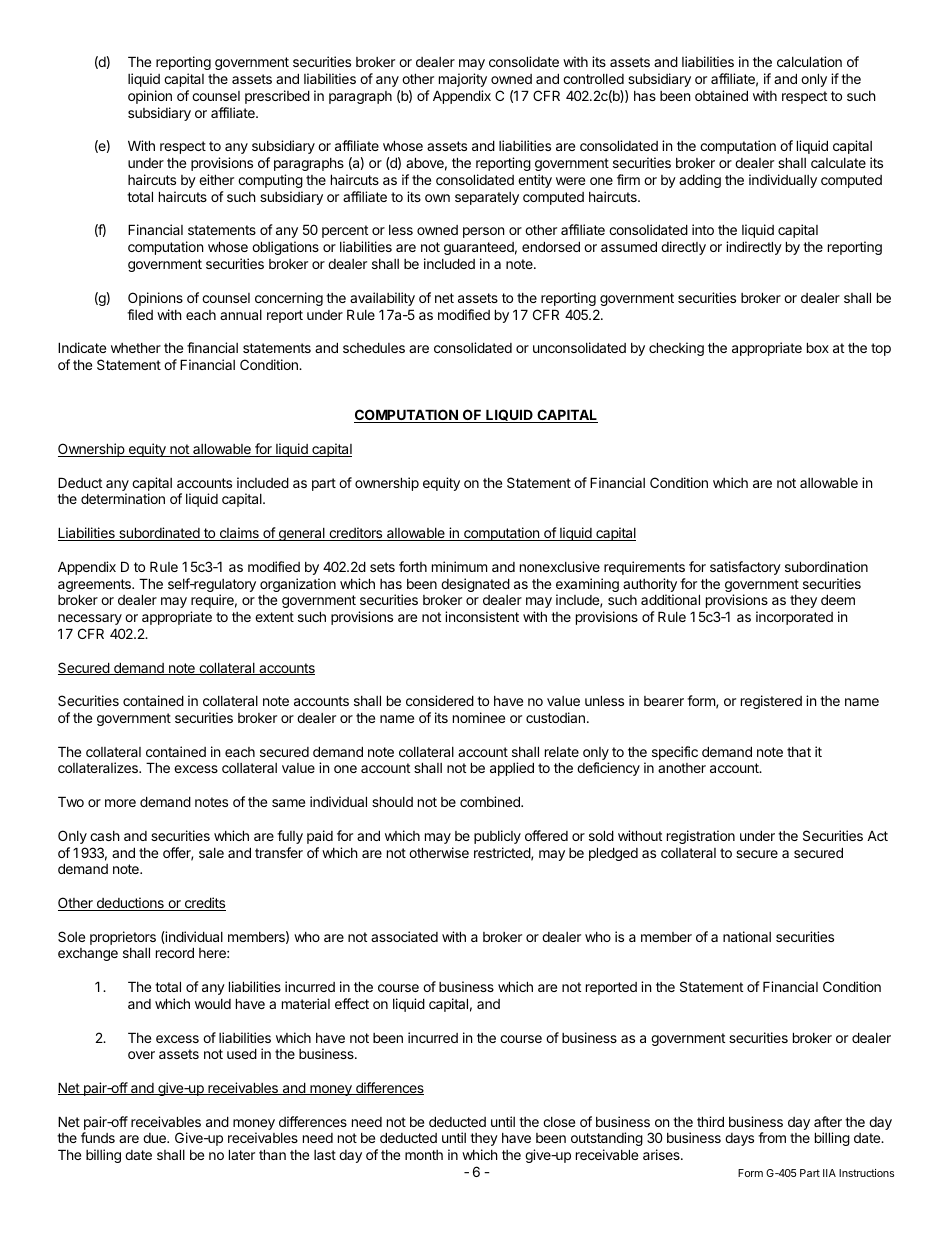  What do you see at coordinates (463, 80) in the page?
I see `majority` at bounding box center [463, 80].
